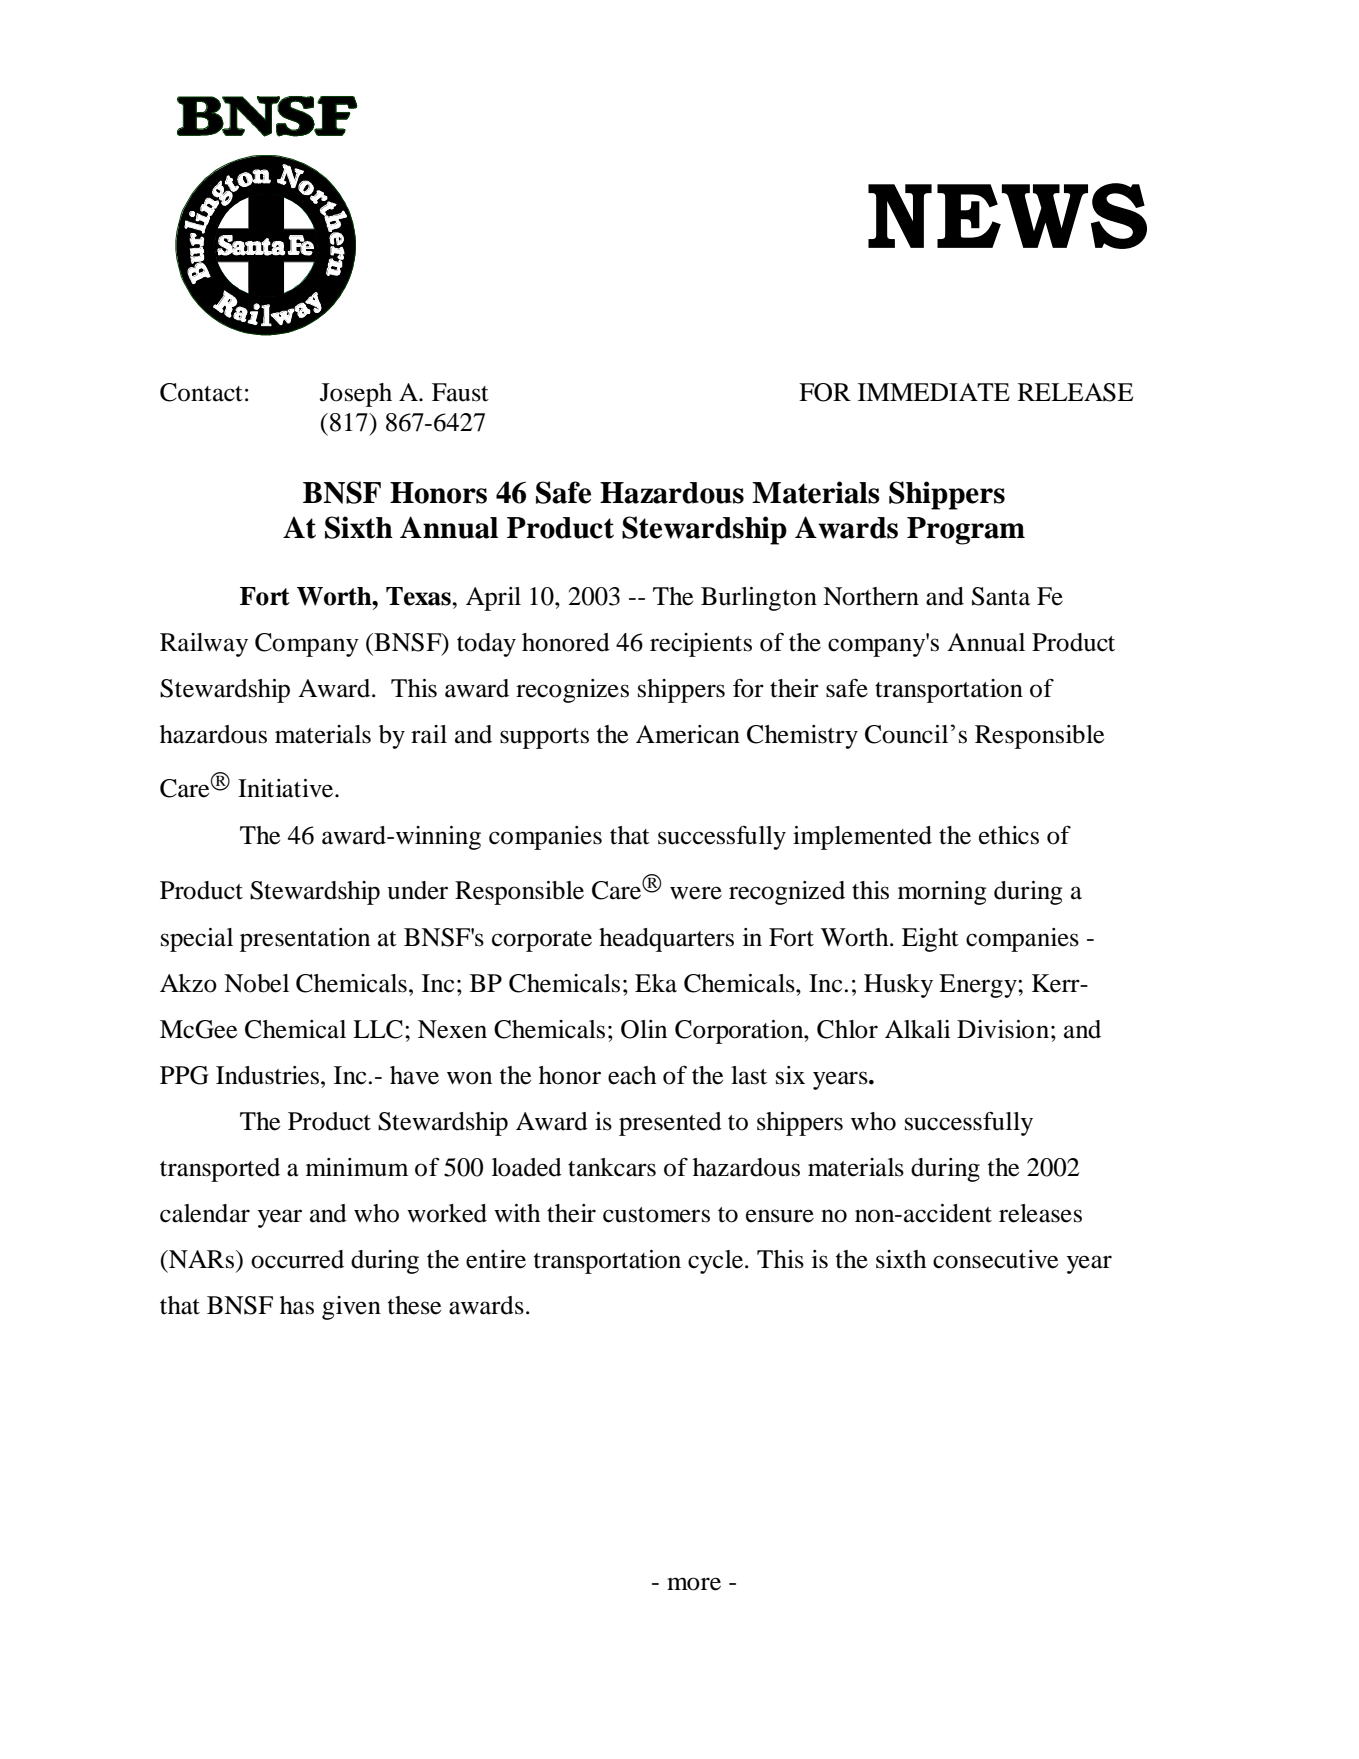 The width and height of the screenshot is (1359, 1759). What do you see at coordinates (297, 1305) in the screenshot?
I see `has` at bounding box center [297, 1305].
